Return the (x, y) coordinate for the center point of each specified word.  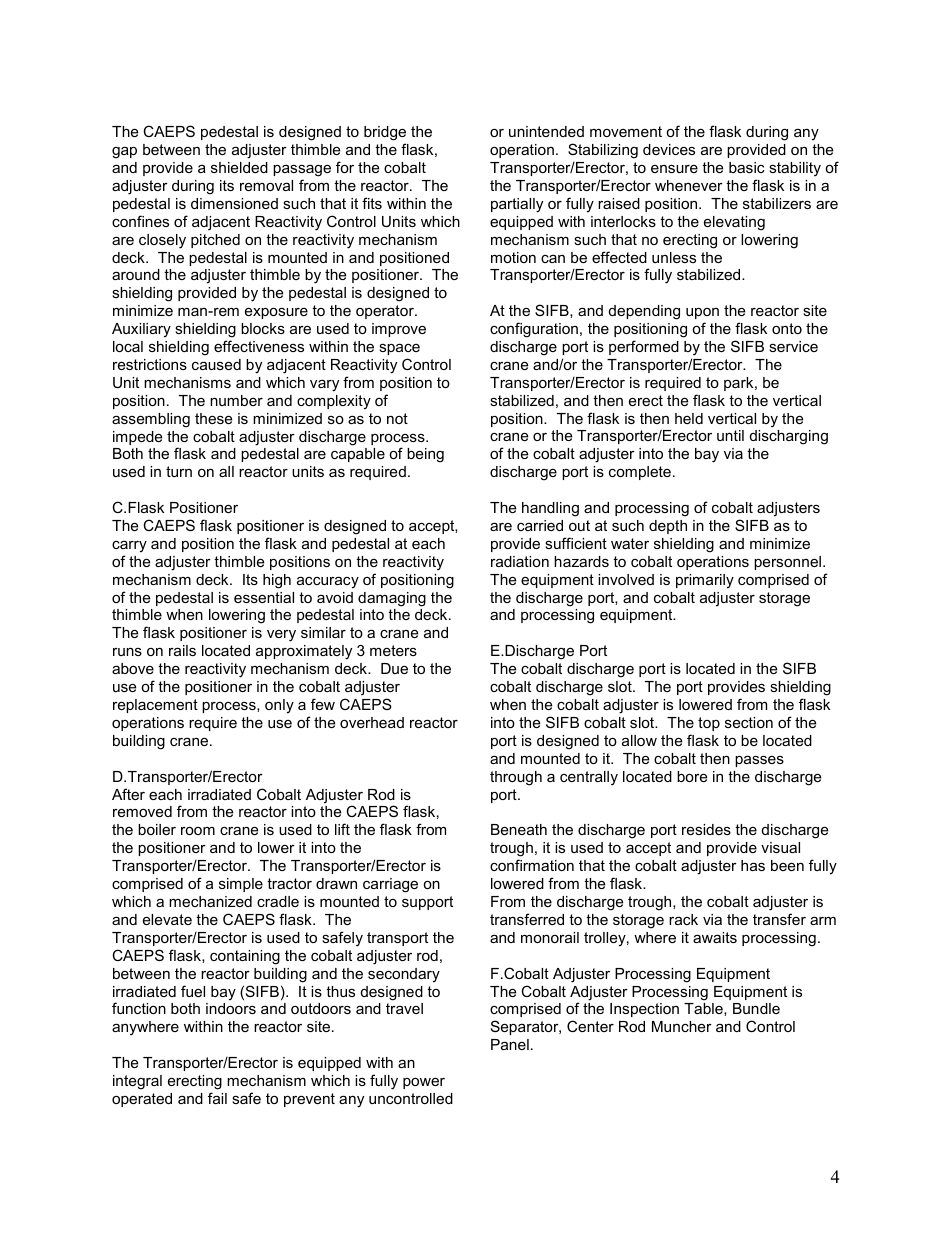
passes (759, 761)
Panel (510, 1044)
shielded (239, 167)
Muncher (682, 1026)
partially (517, 205)
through (516, 778)
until (730, 435)
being (425, 455)
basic (746, 167)
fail (217, 1098)
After (128, 794)
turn (179, 471)
